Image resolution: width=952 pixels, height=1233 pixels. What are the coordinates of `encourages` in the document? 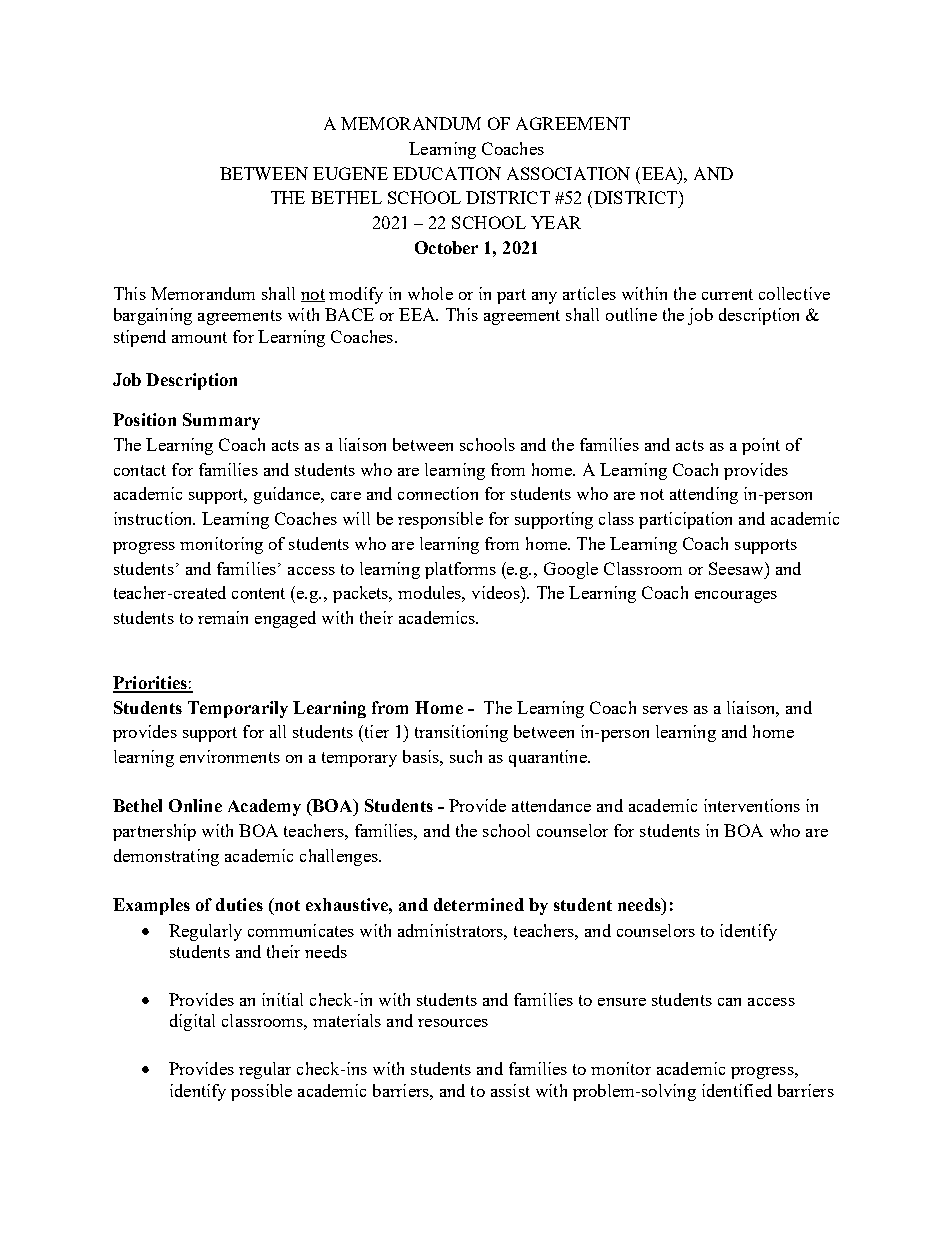 It's located at (736, 597).
